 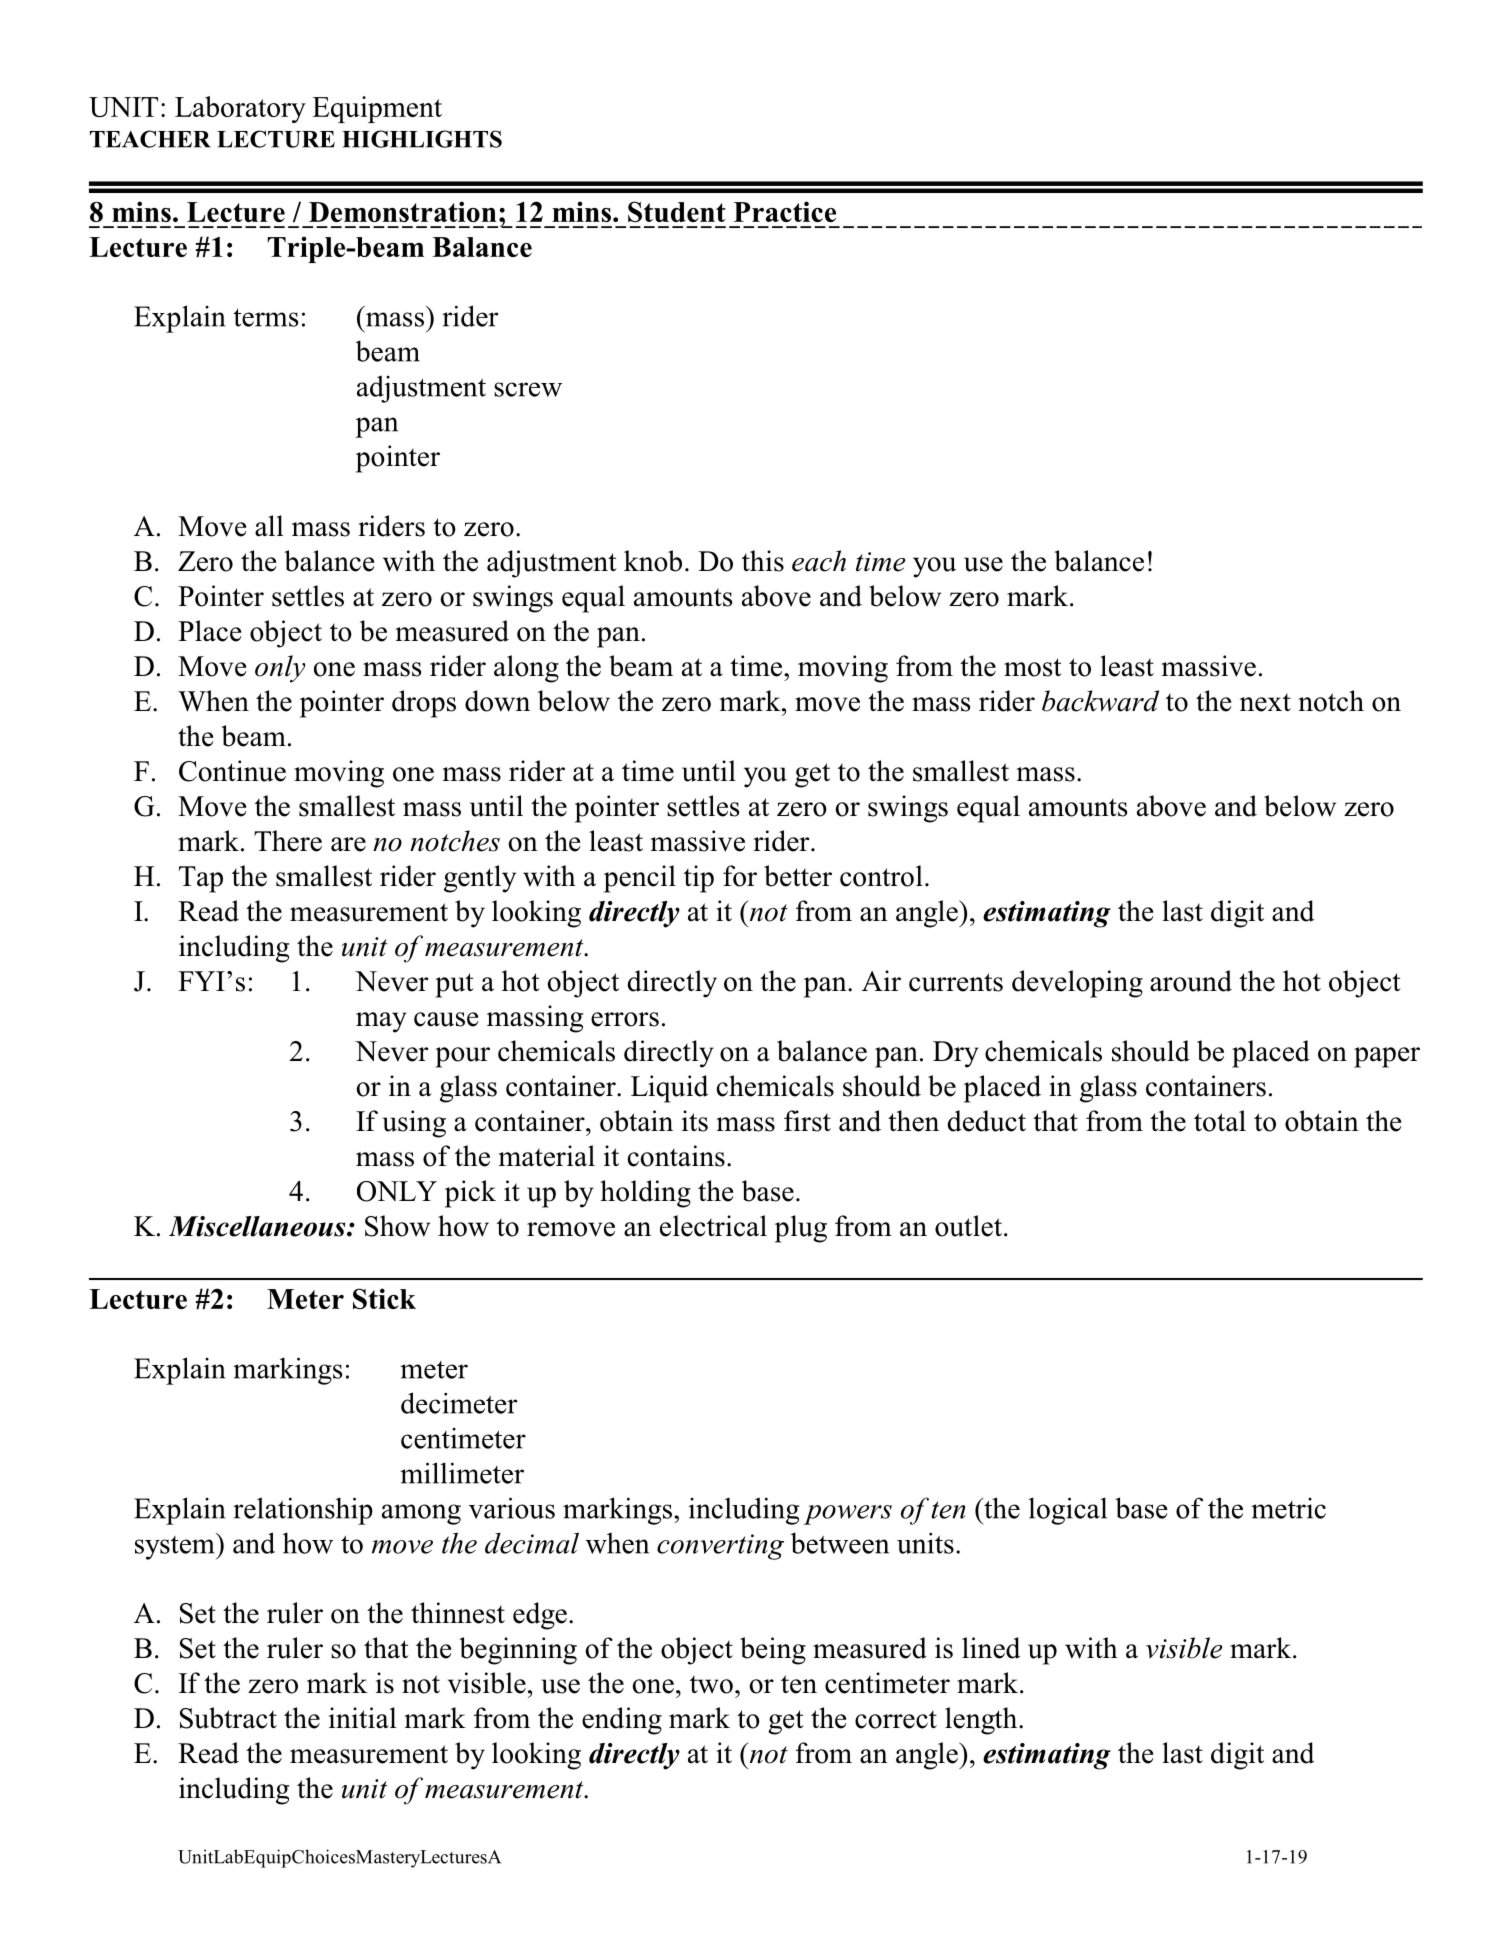 What do you see at coordinates (377, 109) in the document?
I see `Equipment` at bounding box center [377, 109].
